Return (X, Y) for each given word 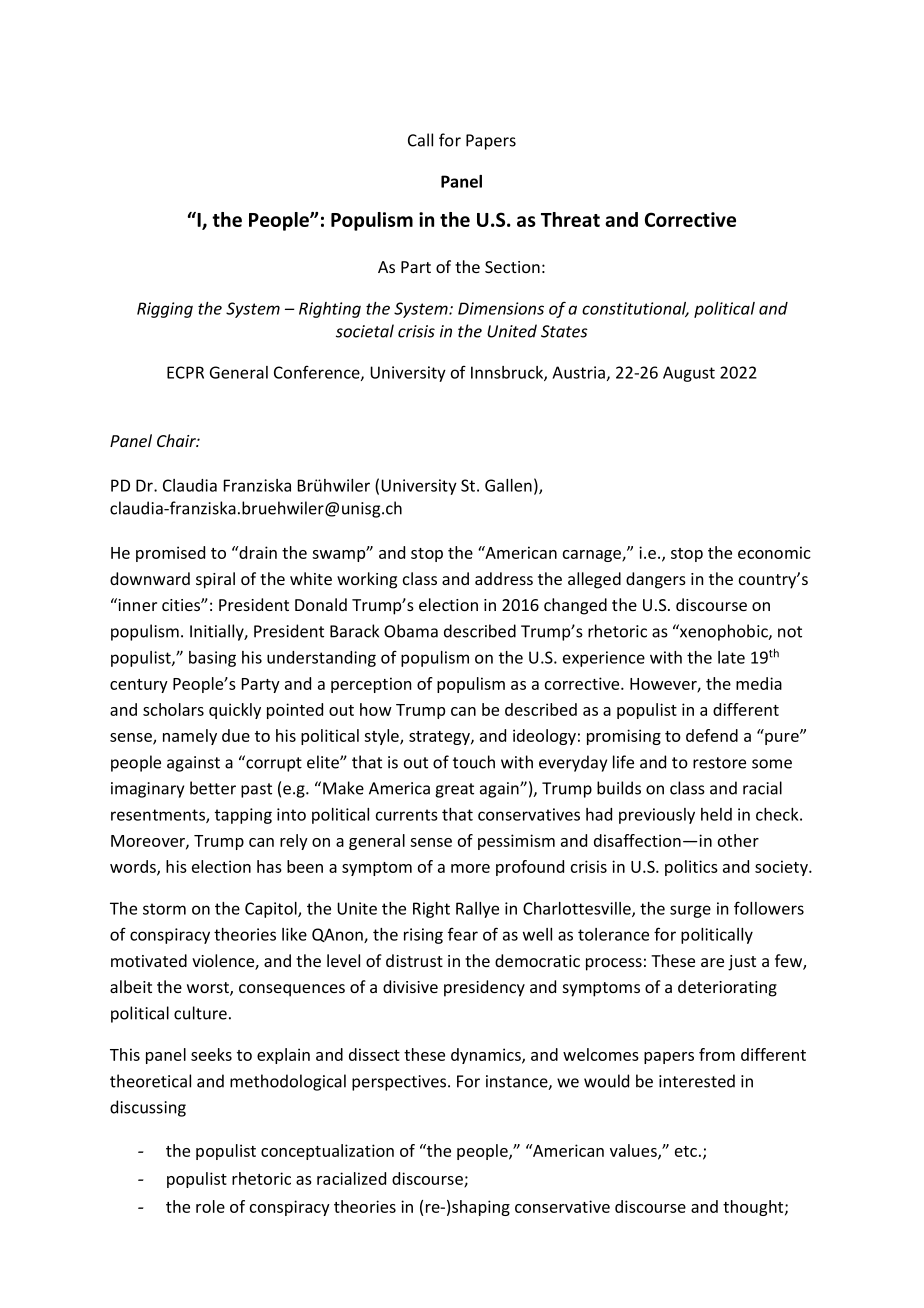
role (210, 1206)
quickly (235, 711)
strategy (440, 738)
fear (463, 934)
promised (170, 554)
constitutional (635, 309)
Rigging (165, 310)
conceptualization (327, 1152)
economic (774, 552)
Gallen (508, 485)
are (712, 962)
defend (712, 735)
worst (209, 989)
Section (512, 267)
